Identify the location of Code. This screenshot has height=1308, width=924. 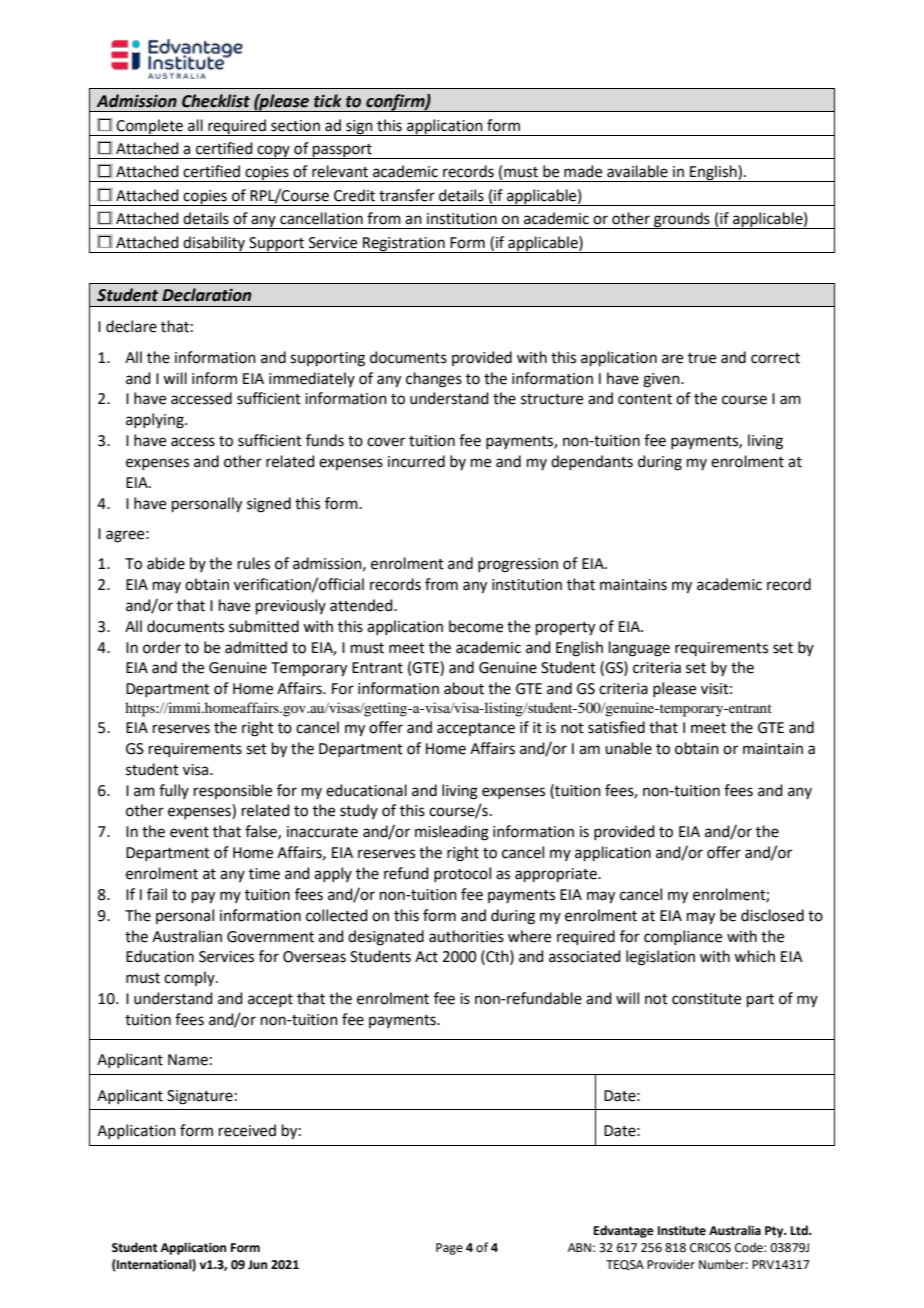
(750, 1247).
